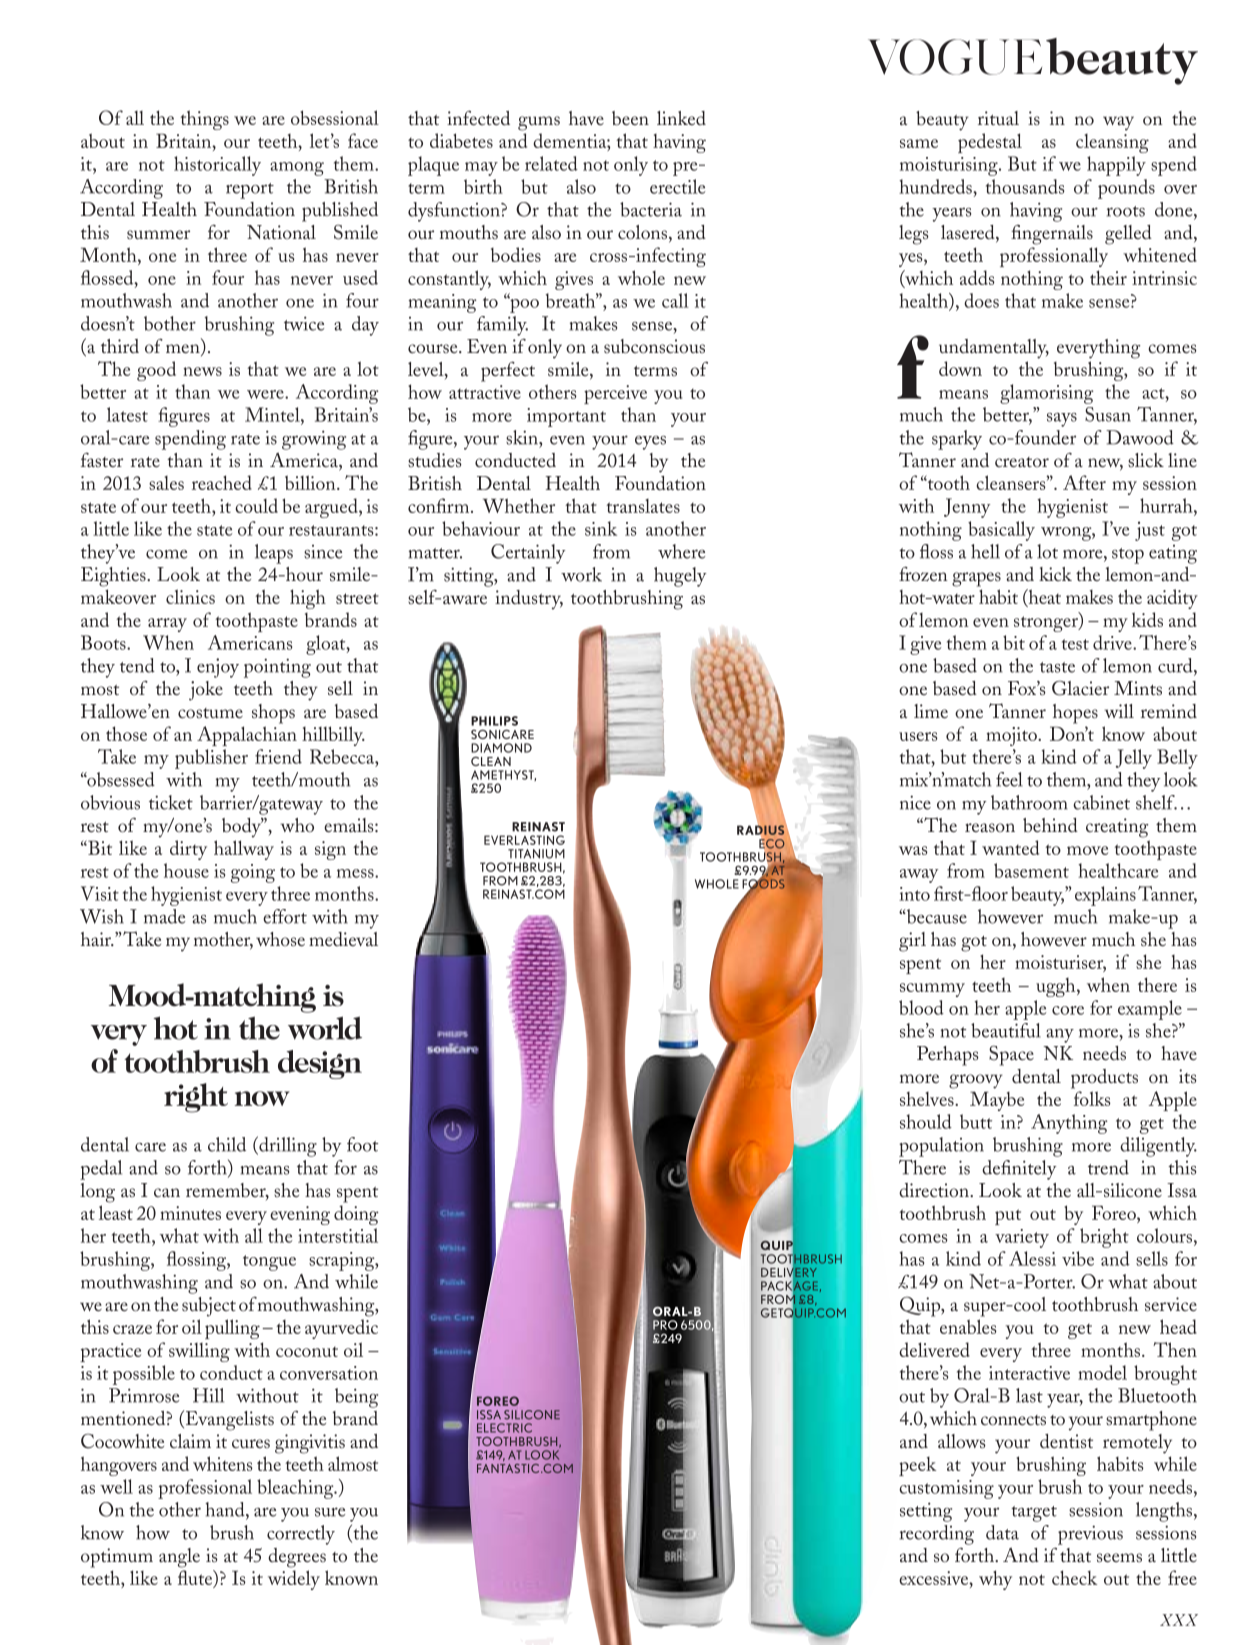  What do you see at coordinates (204, 120) in the screenshot?
I see `things` at bounding box center [204, 120].
